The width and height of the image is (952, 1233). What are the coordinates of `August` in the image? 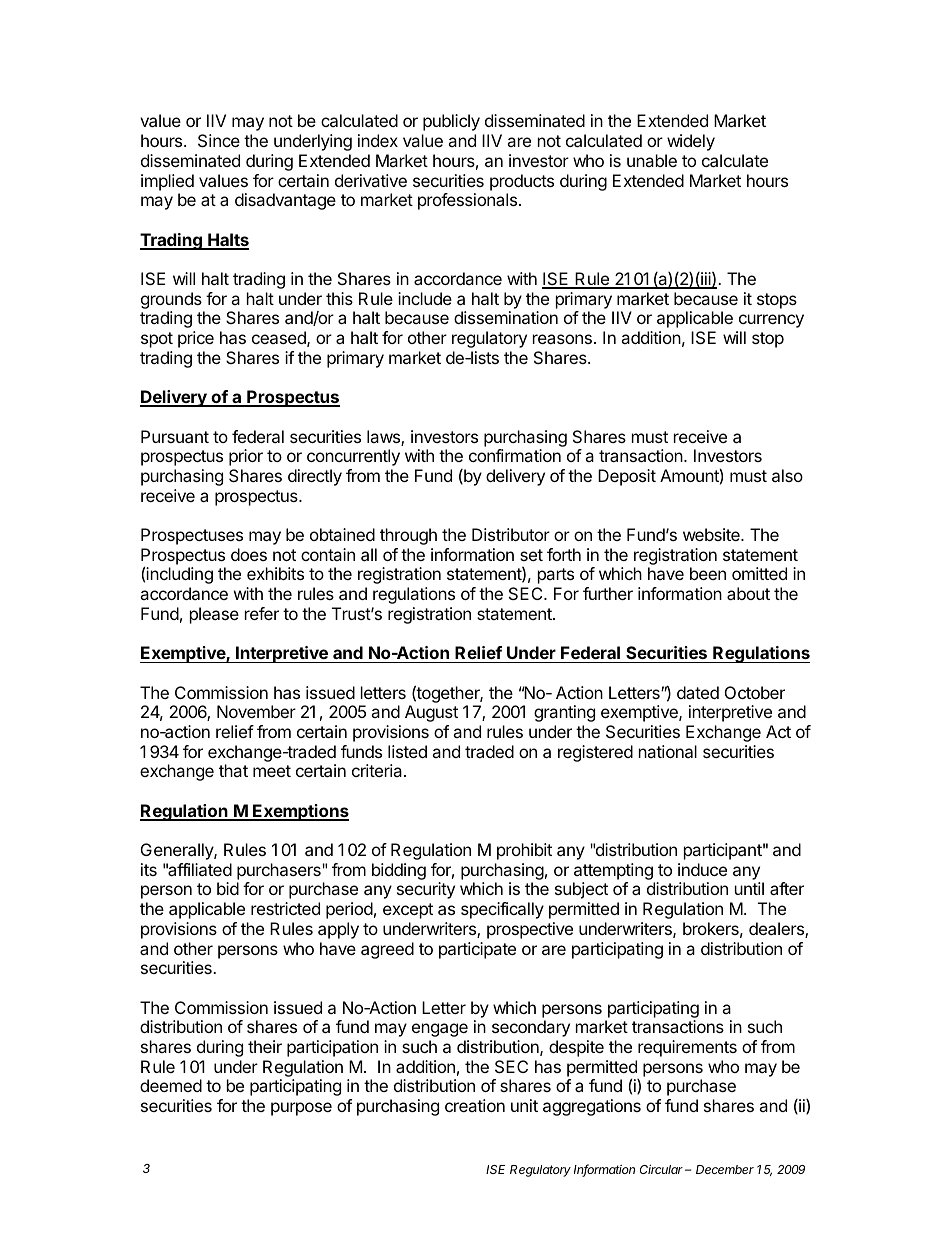 It's located at (431, 713).
